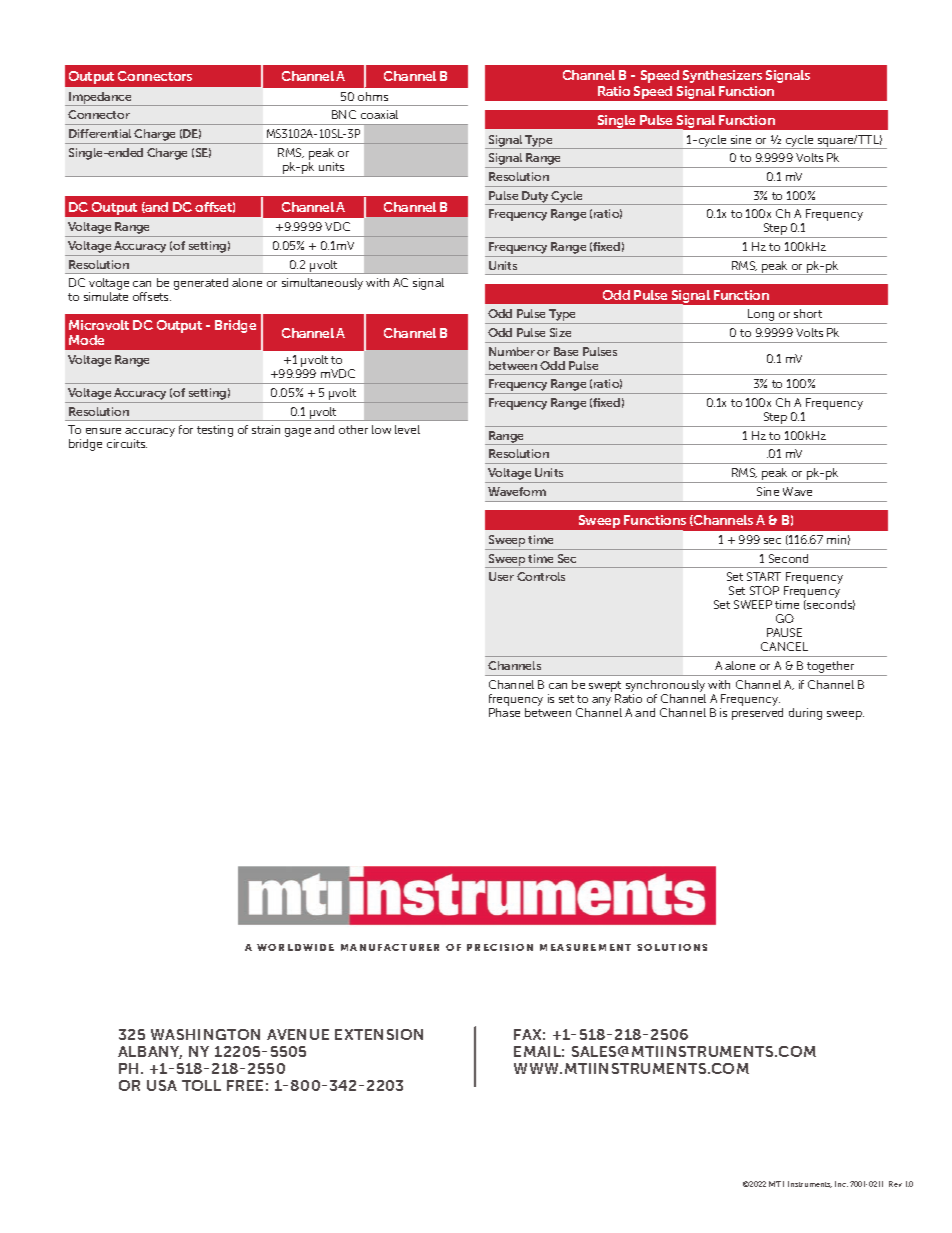 The image size is (952, 1233). Describe the element at coordinates (535, 198) in the screenshot. I see `Duty` at that location.
